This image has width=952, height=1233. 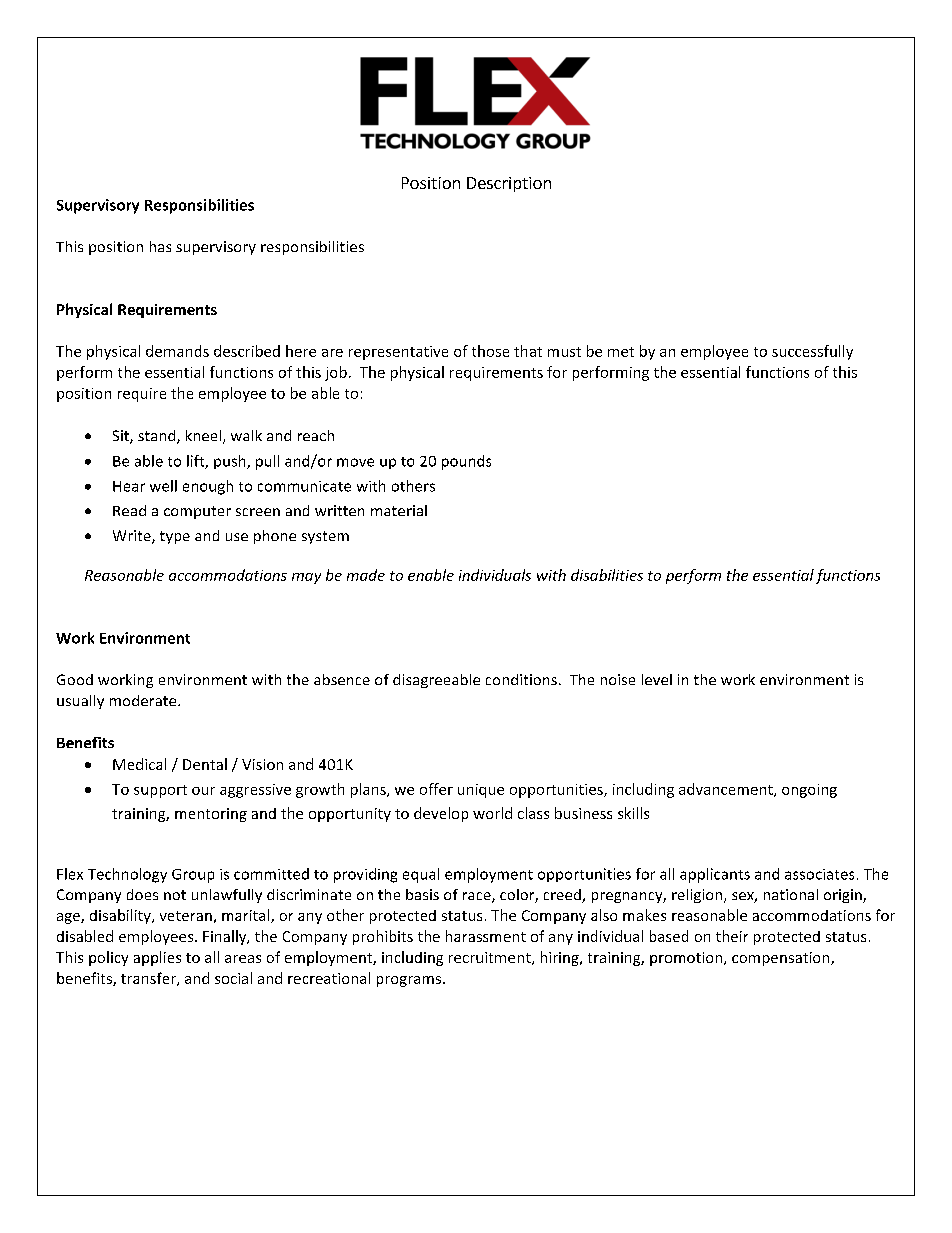 What do you see at coordinates (509, 184) in the image?
I see `Description` at bounding box center [509, 184].
